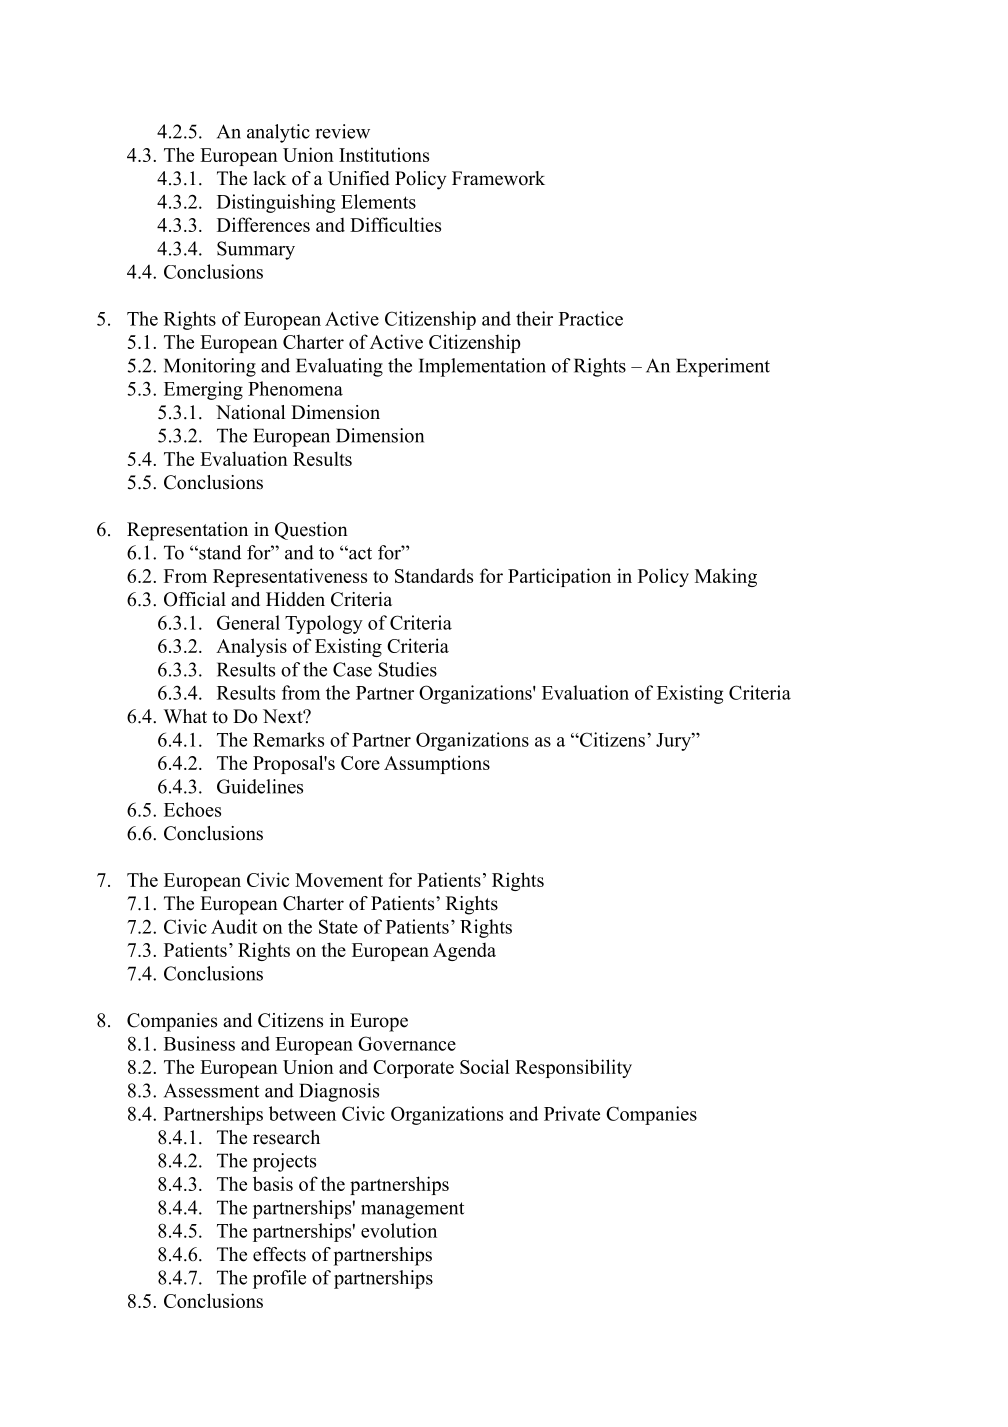 The height and width of the screenshot is (1427, 1008). I want to click on Remarks, so click(288, 739).
